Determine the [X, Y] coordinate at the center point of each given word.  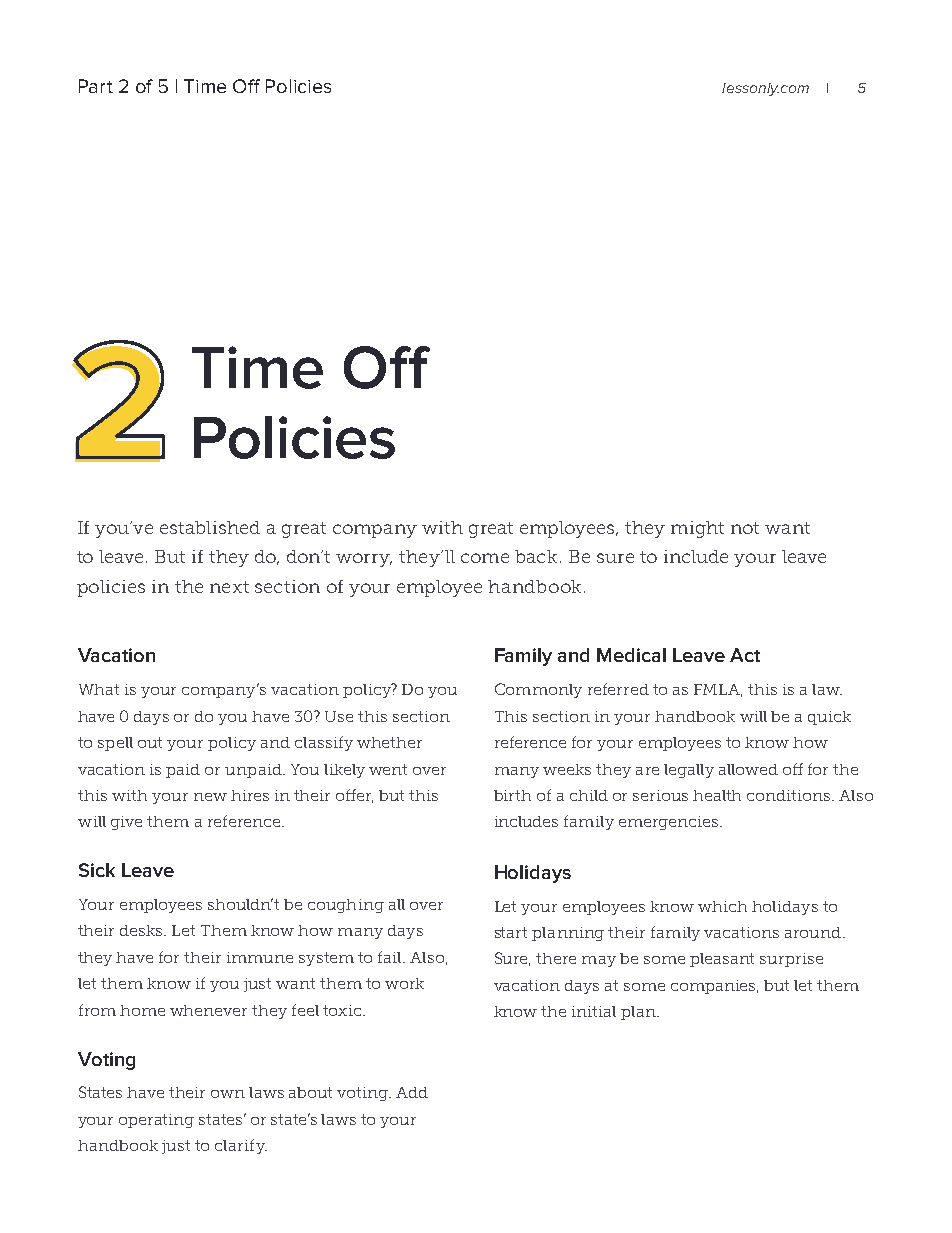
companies [714, 987]
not [745, 528]
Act [745, 655]
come [485, 558]
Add [412, 1092]
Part [96, 86]
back [536, 556]
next [229, 587]
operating [156, 1121]
